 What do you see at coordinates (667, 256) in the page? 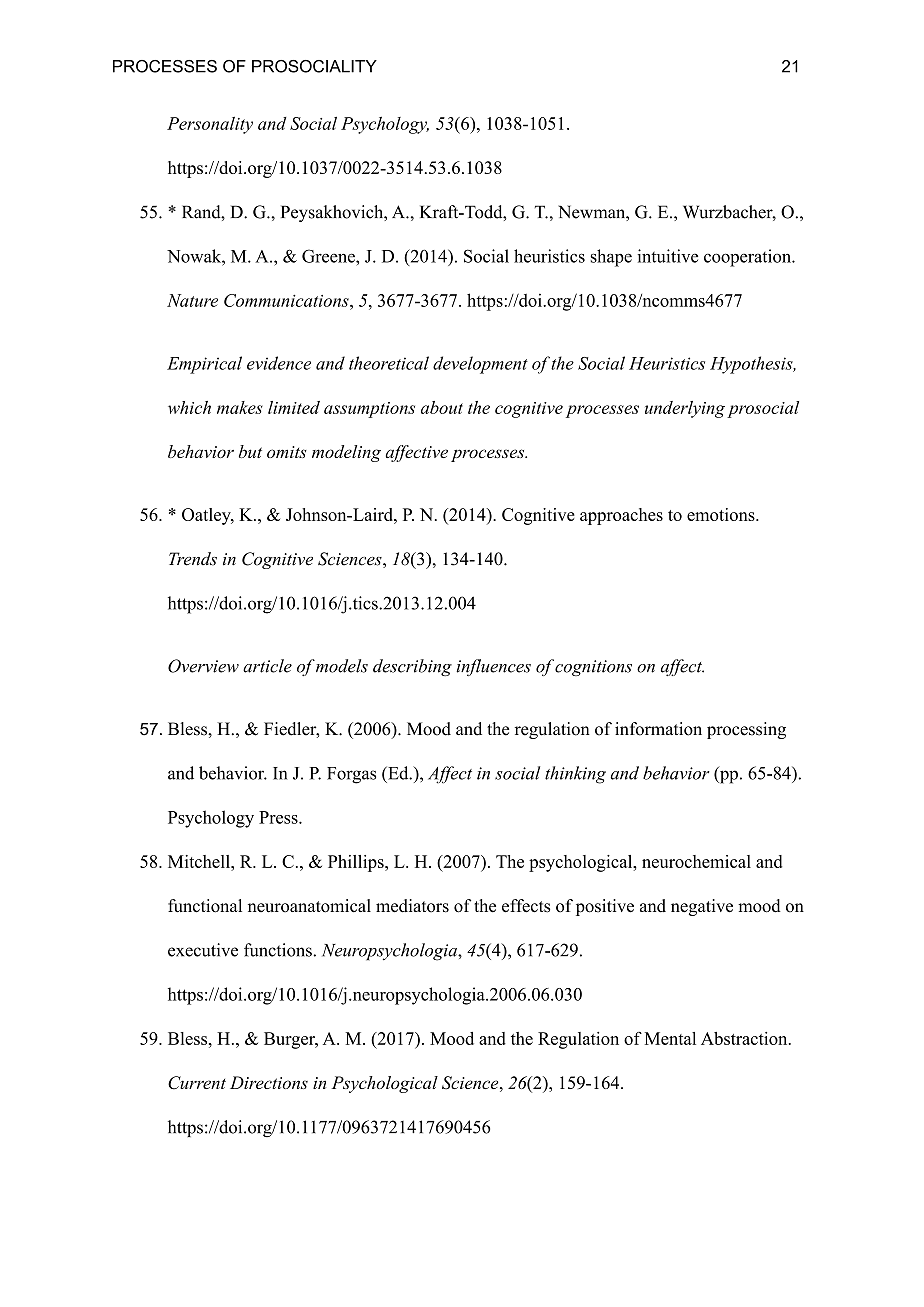
I see `intuitive` at bounding box center [667, 256].
